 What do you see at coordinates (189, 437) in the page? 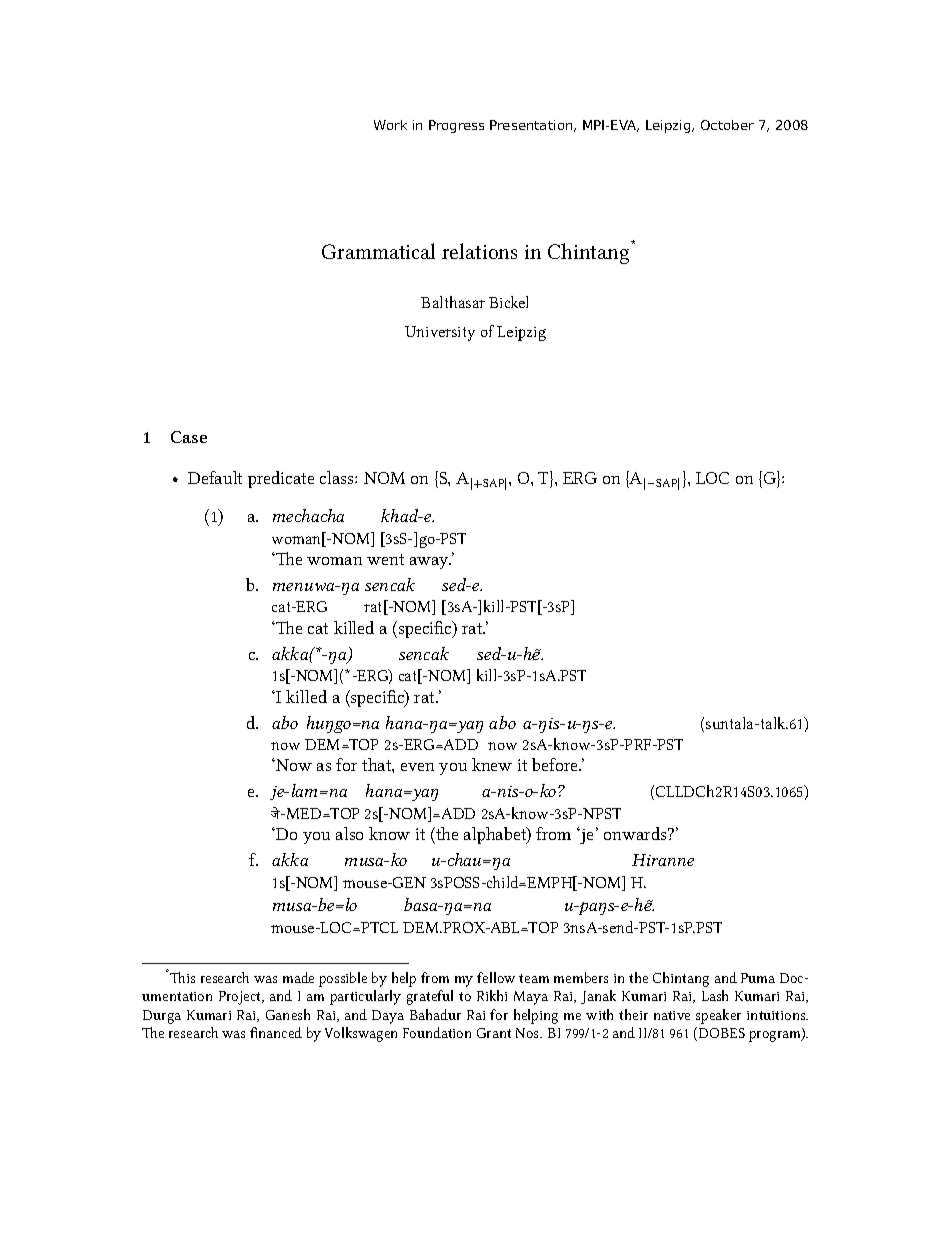
I see `Case` at bounding box center [189, 437].
